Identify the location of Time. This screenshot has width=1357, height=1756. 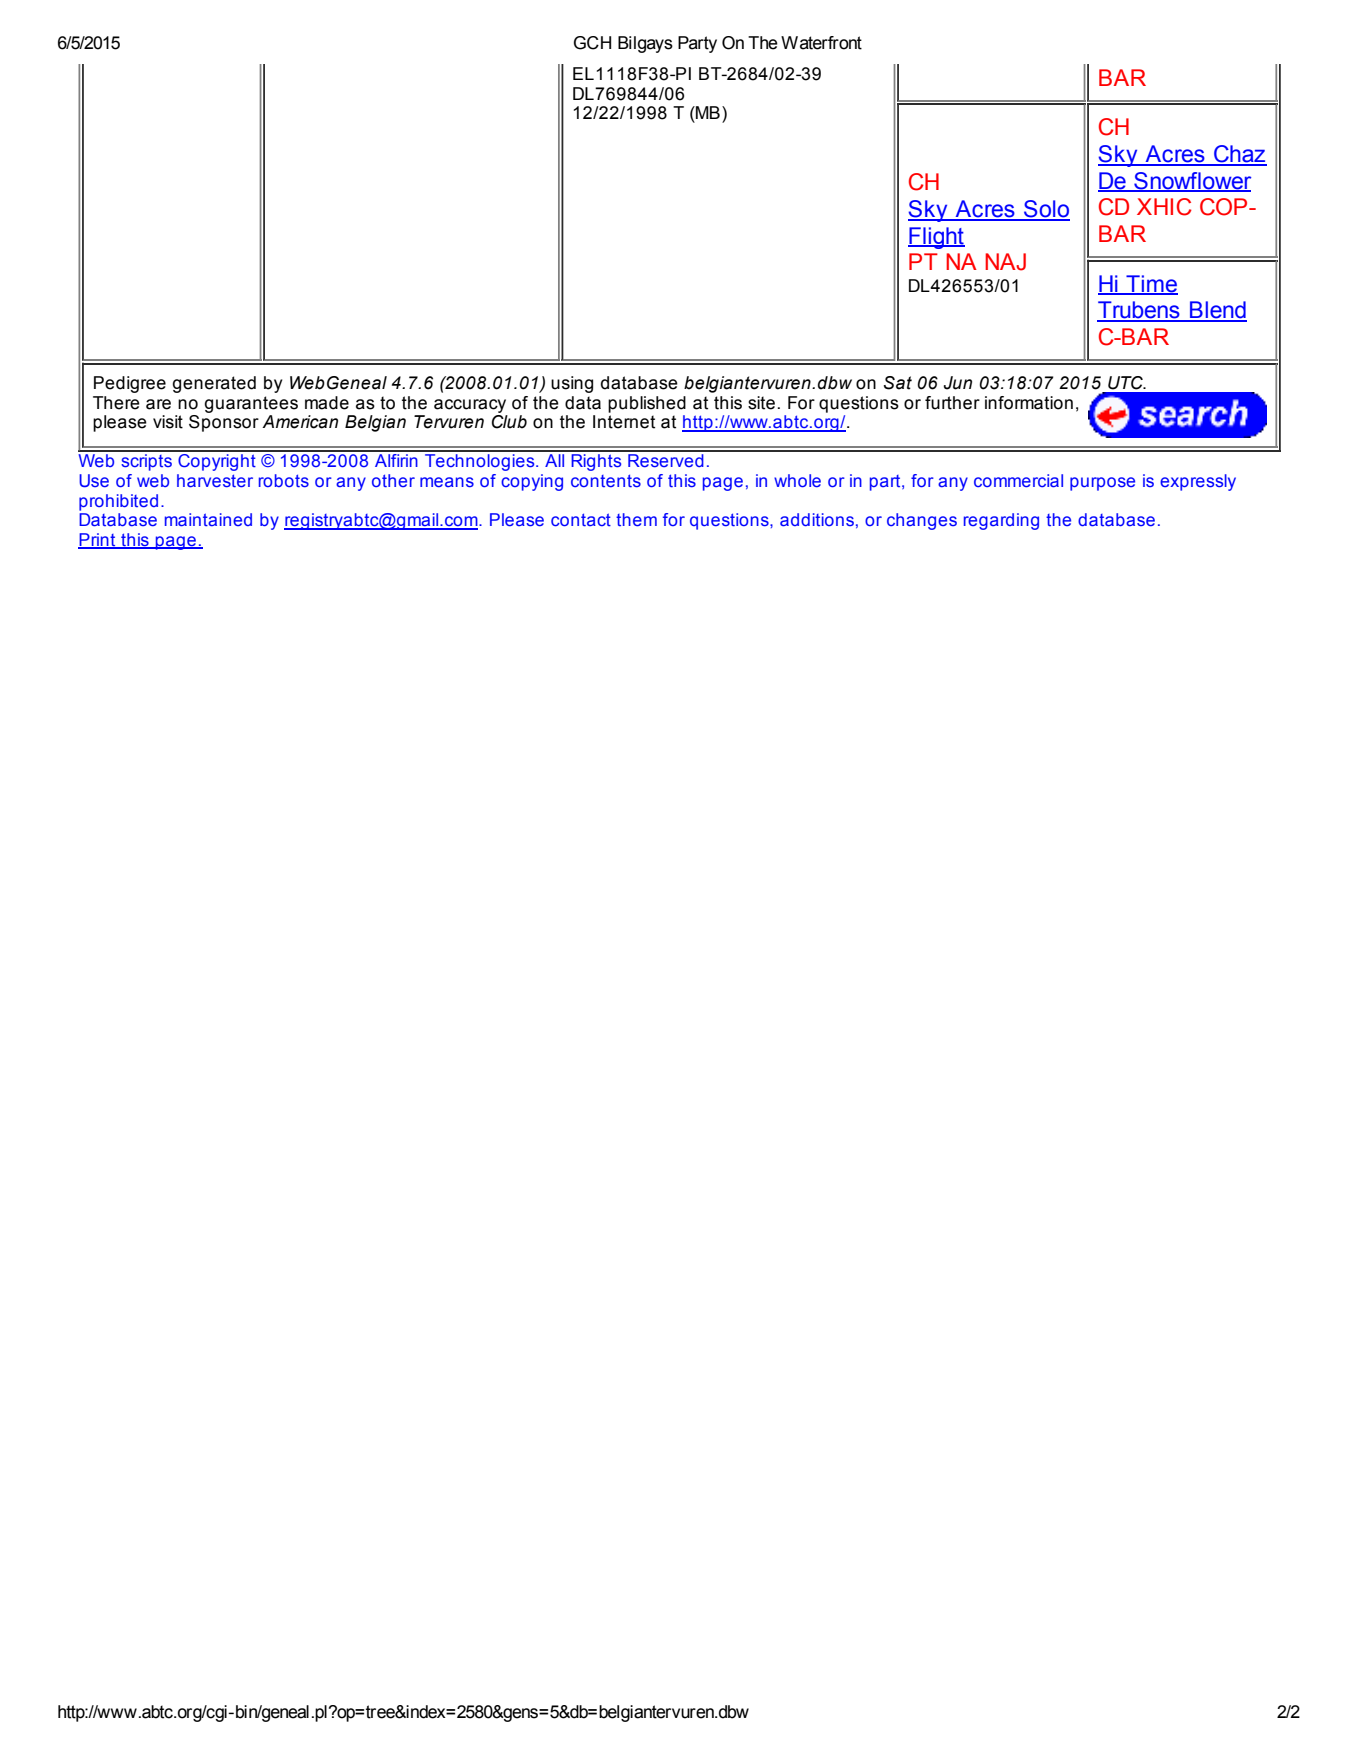
(1151, 284).
